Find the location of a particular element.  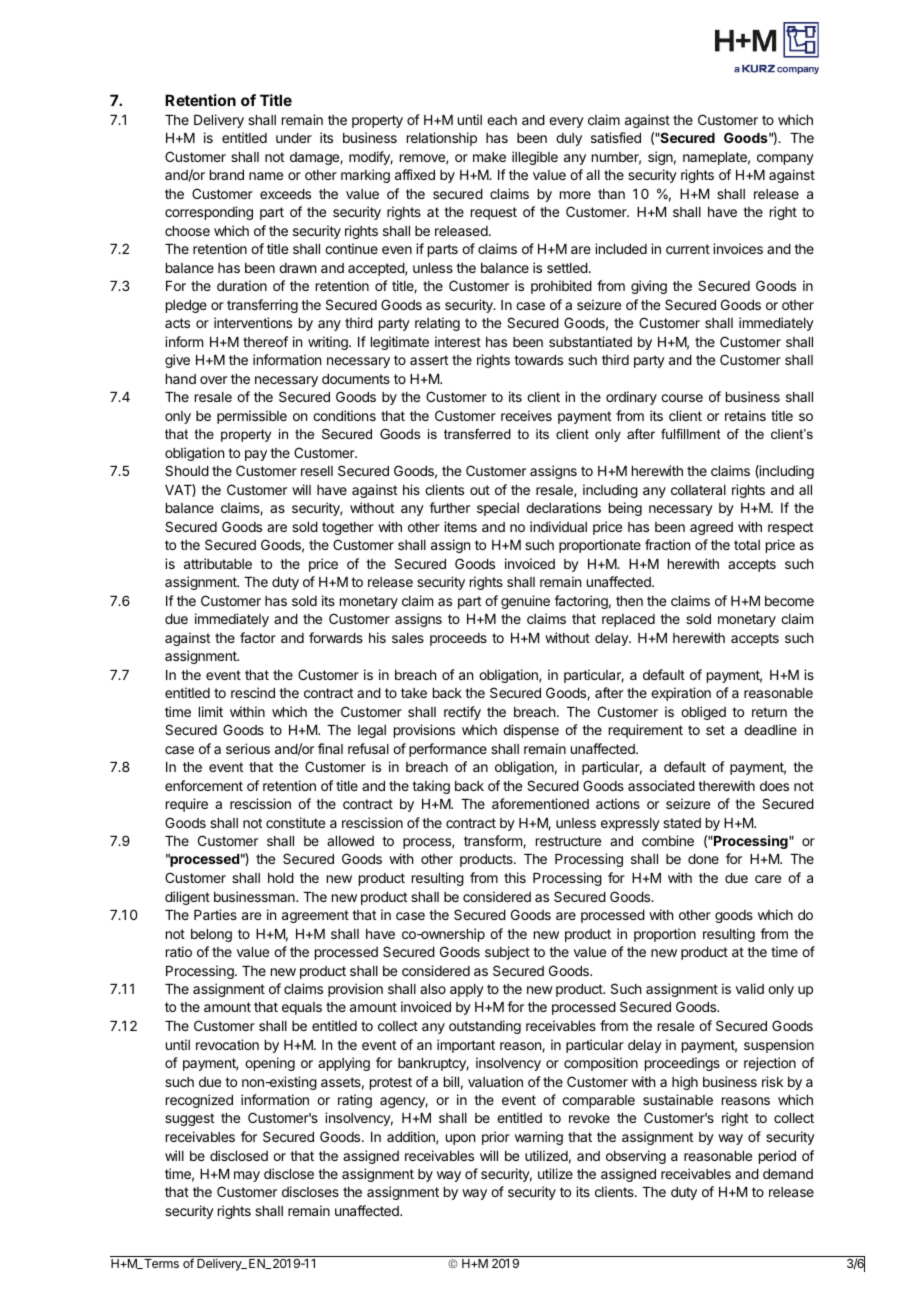

obliged is located at coordinates (703, 713).
